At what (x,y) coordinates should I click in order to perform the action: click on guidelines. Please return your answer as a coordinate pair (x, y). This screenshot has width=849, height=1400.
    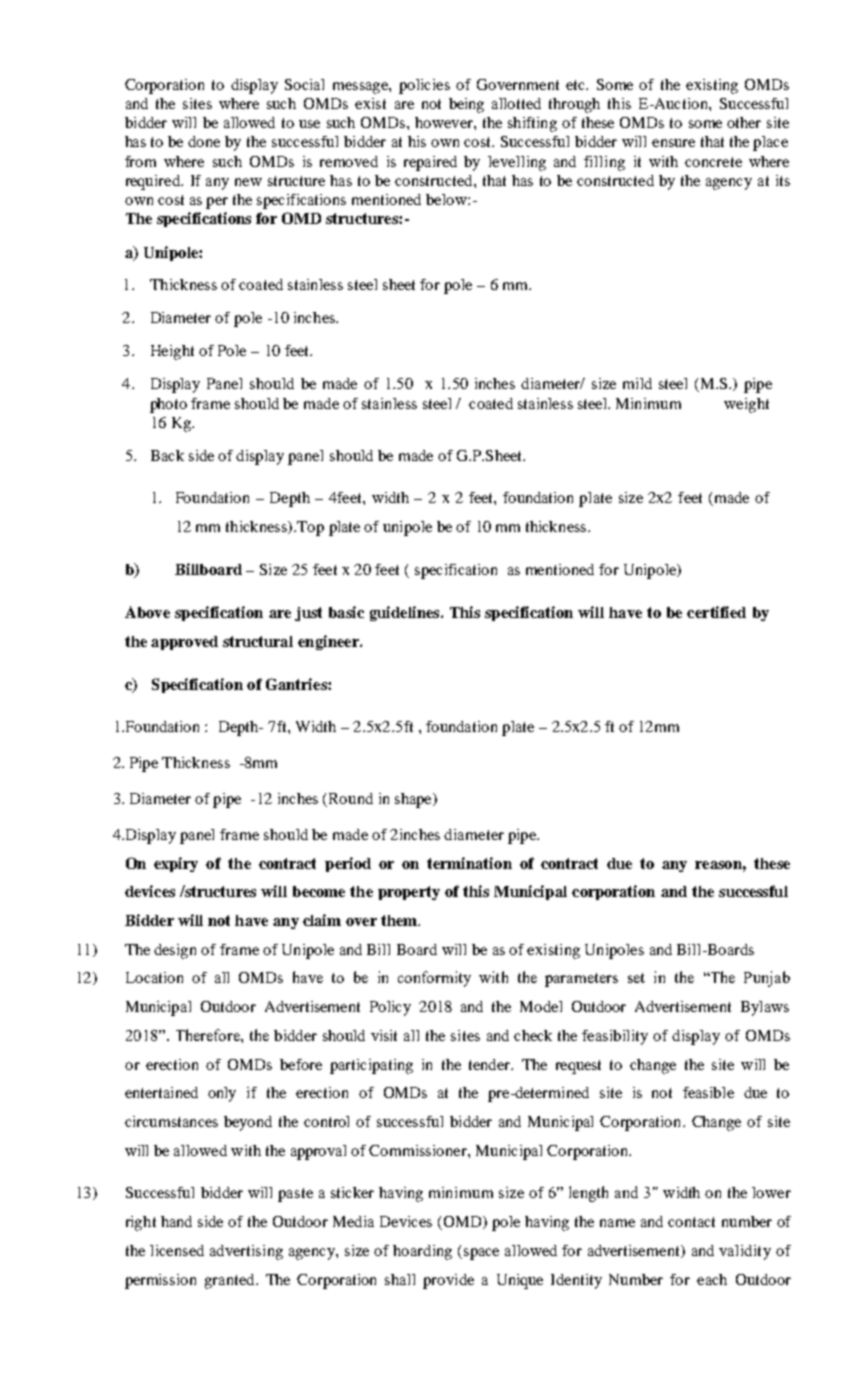
    Looking at the image, I should click on (406, 613).
